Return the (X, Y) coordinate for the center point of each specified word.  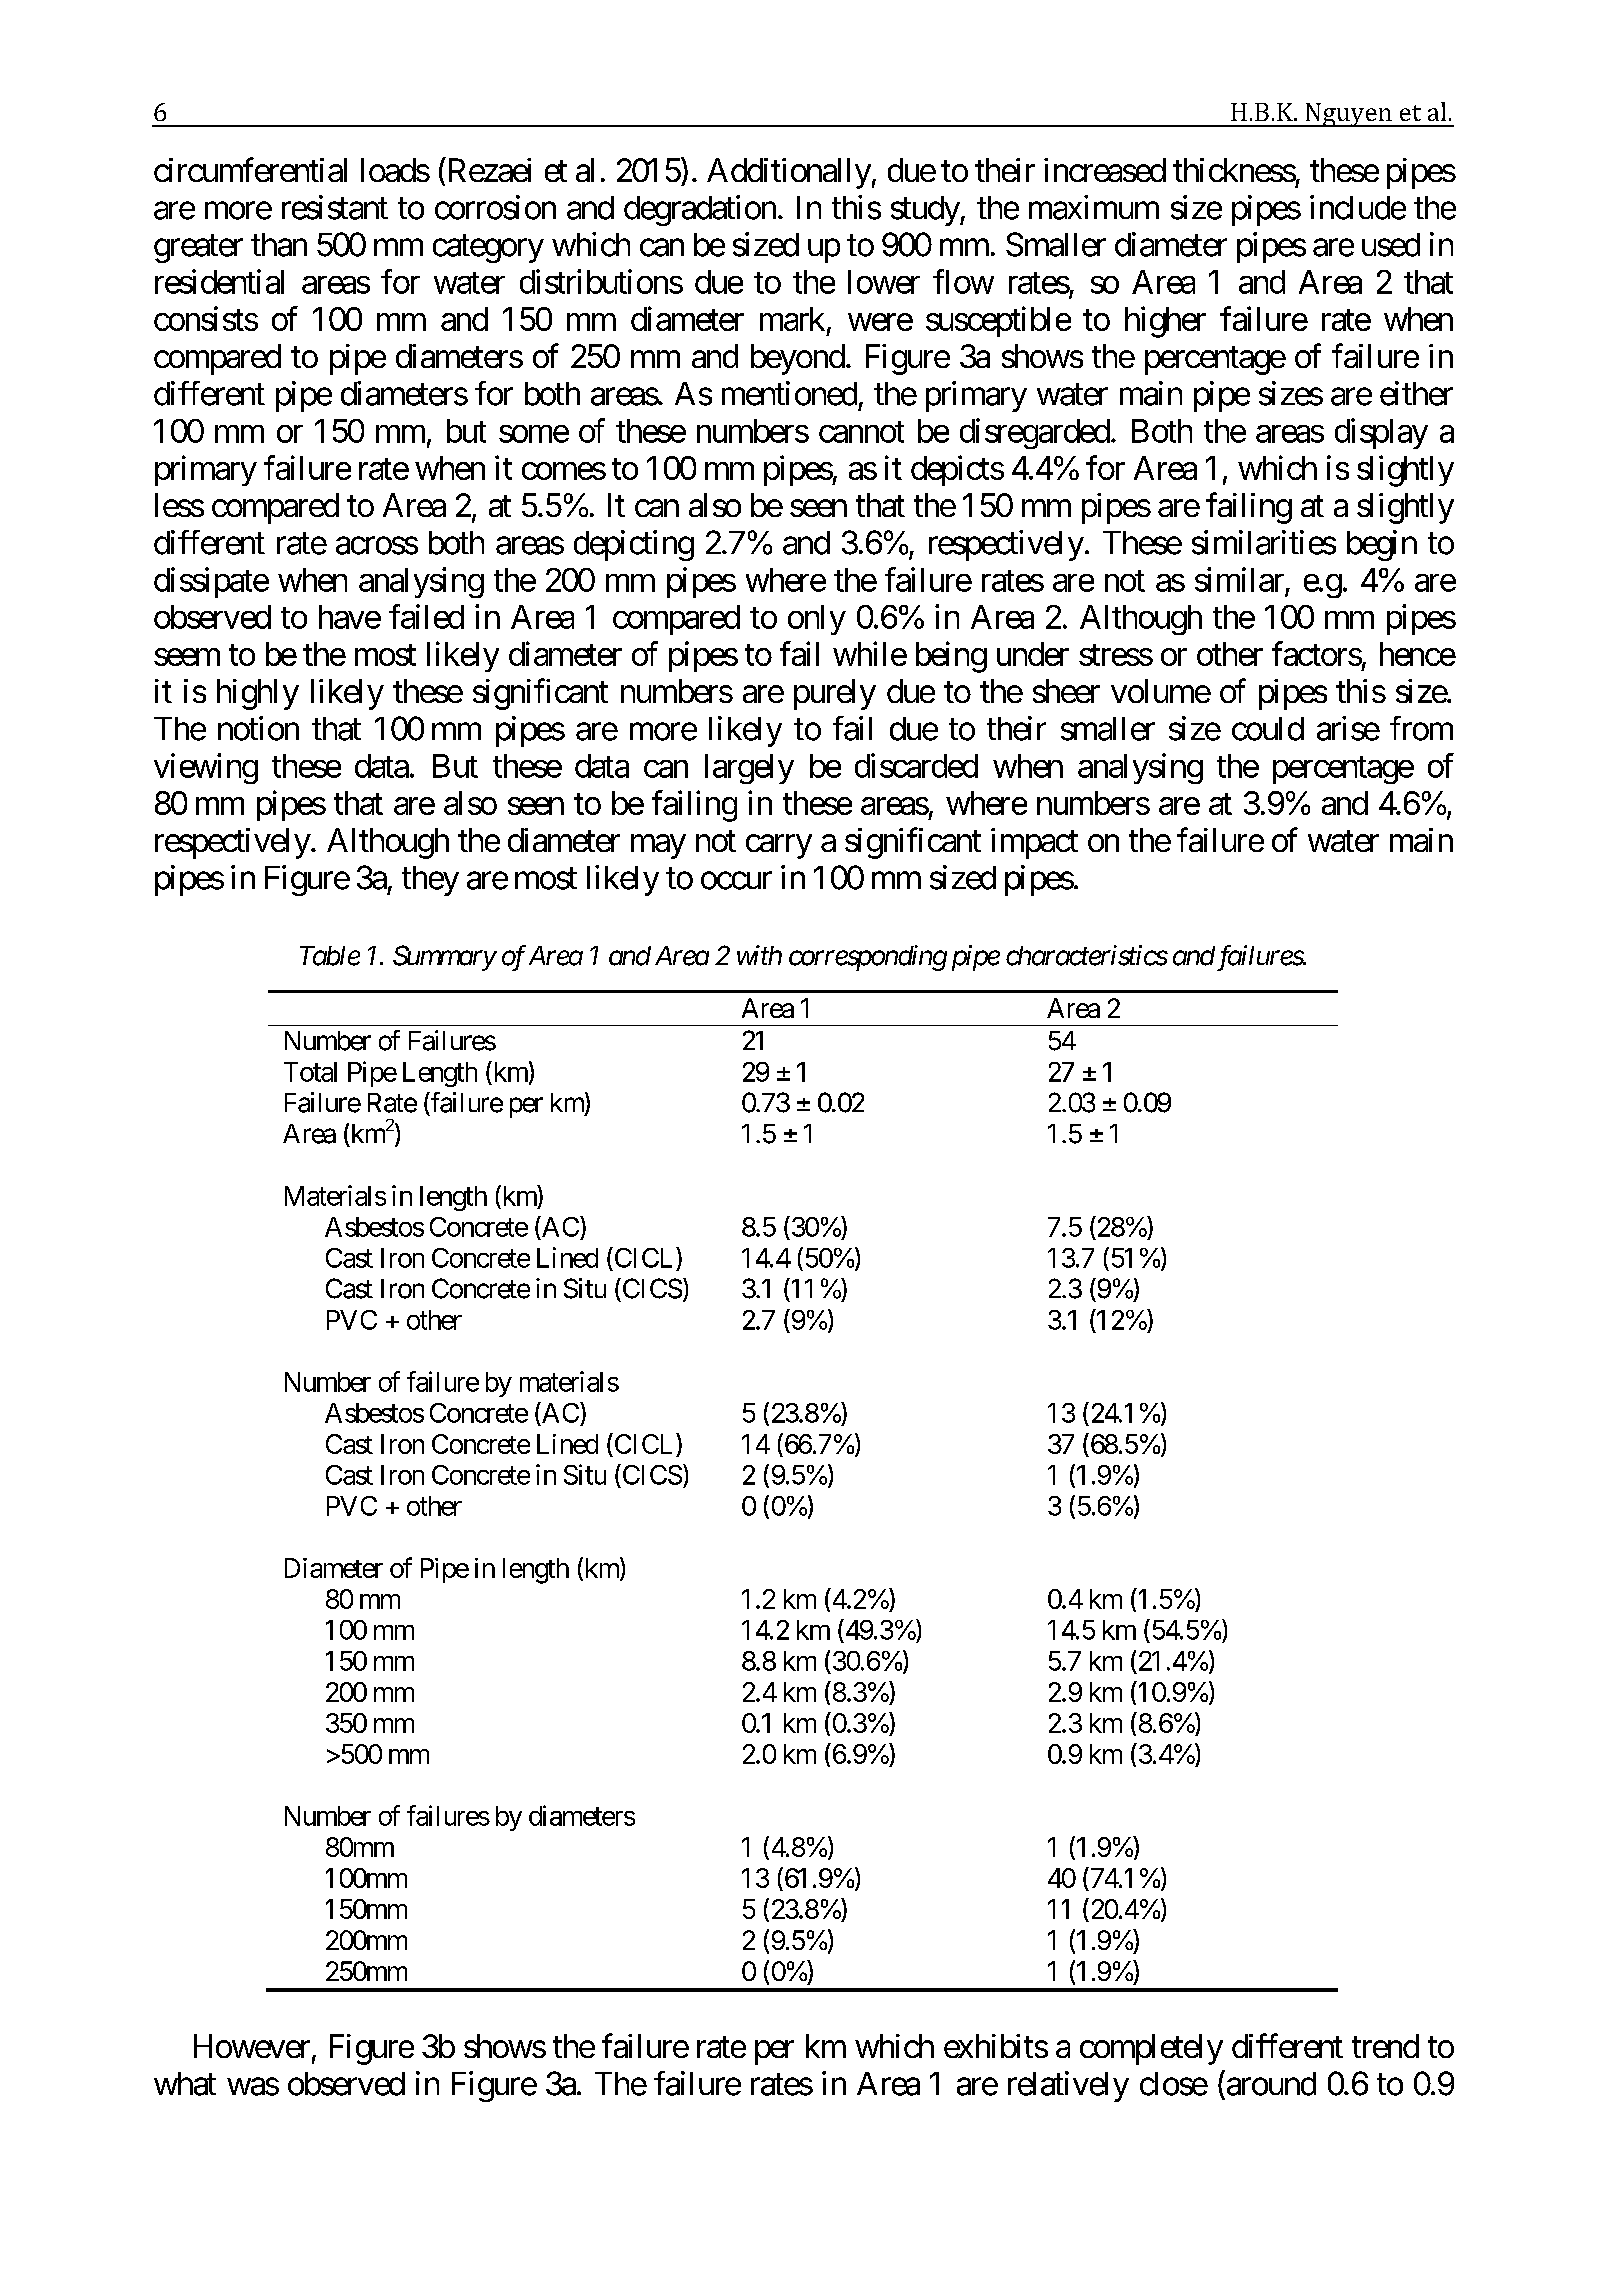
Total (310, 1072)
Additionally (789, 173)
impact (1034, 843)
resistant (335, 207)
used (1391, 245)
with (759, 955)
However (252, 2046)
